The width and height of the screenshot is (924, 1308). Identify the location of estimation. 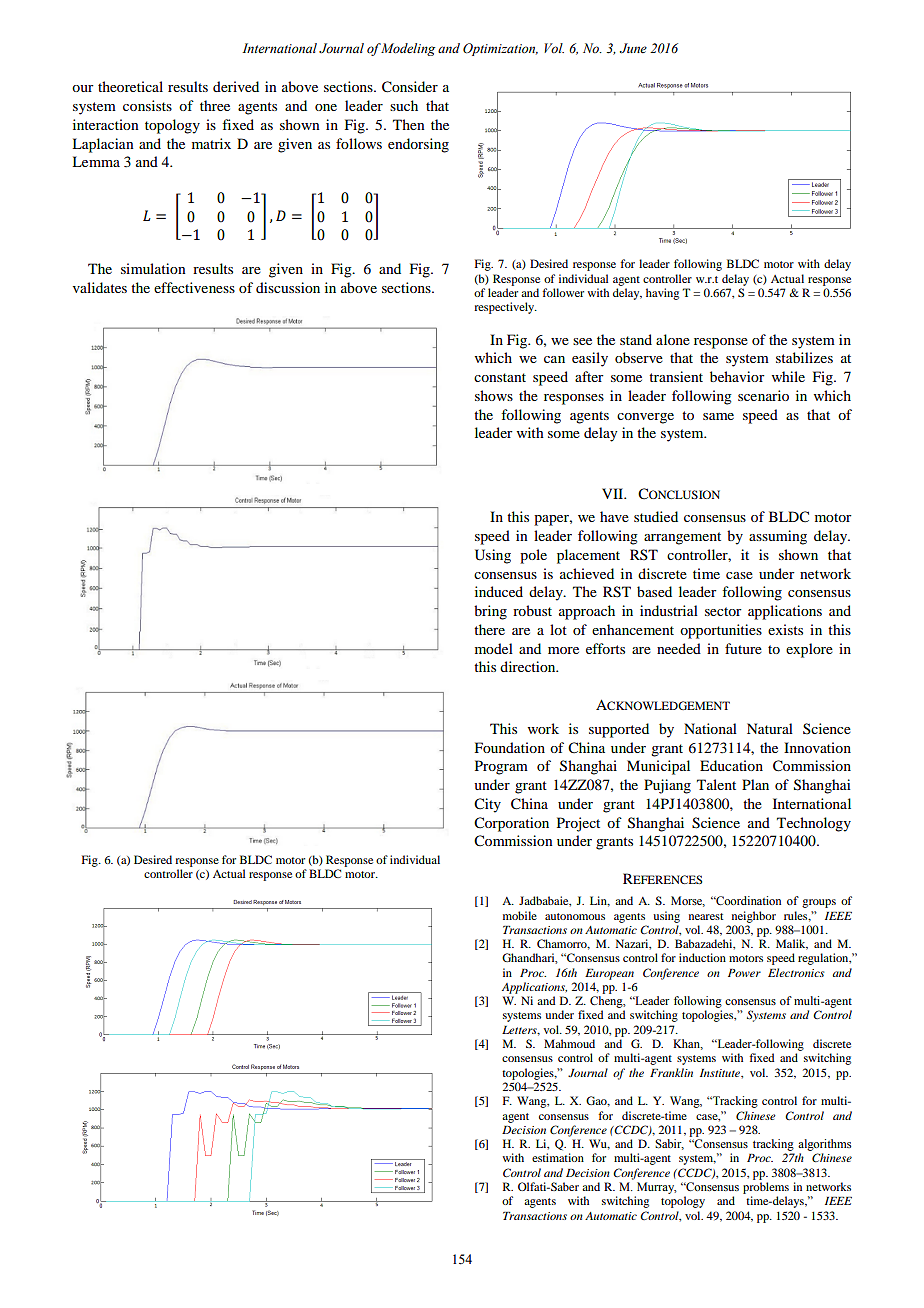
(558, 1157).
